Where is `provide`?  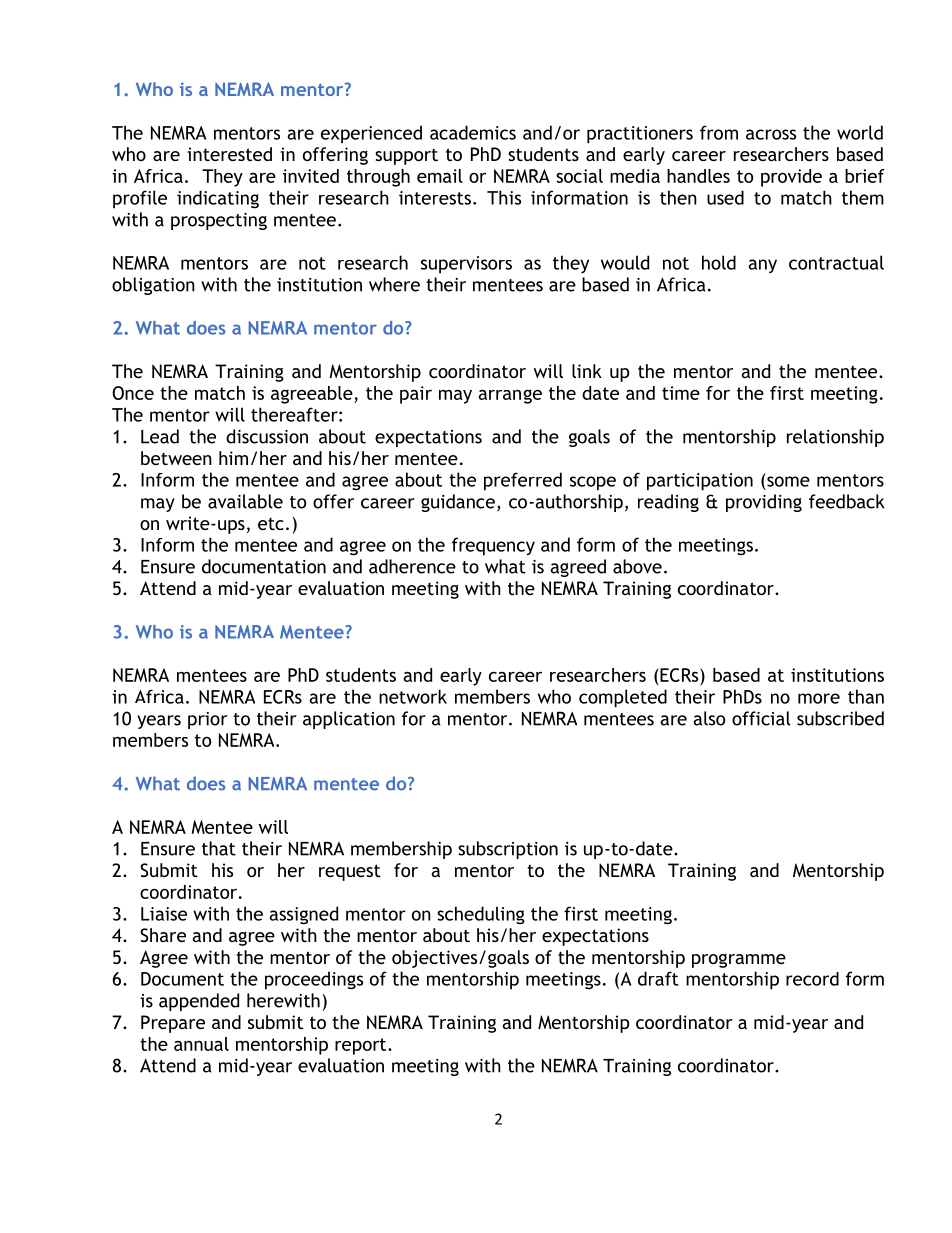 provide is located at coordinates (791, 178).
